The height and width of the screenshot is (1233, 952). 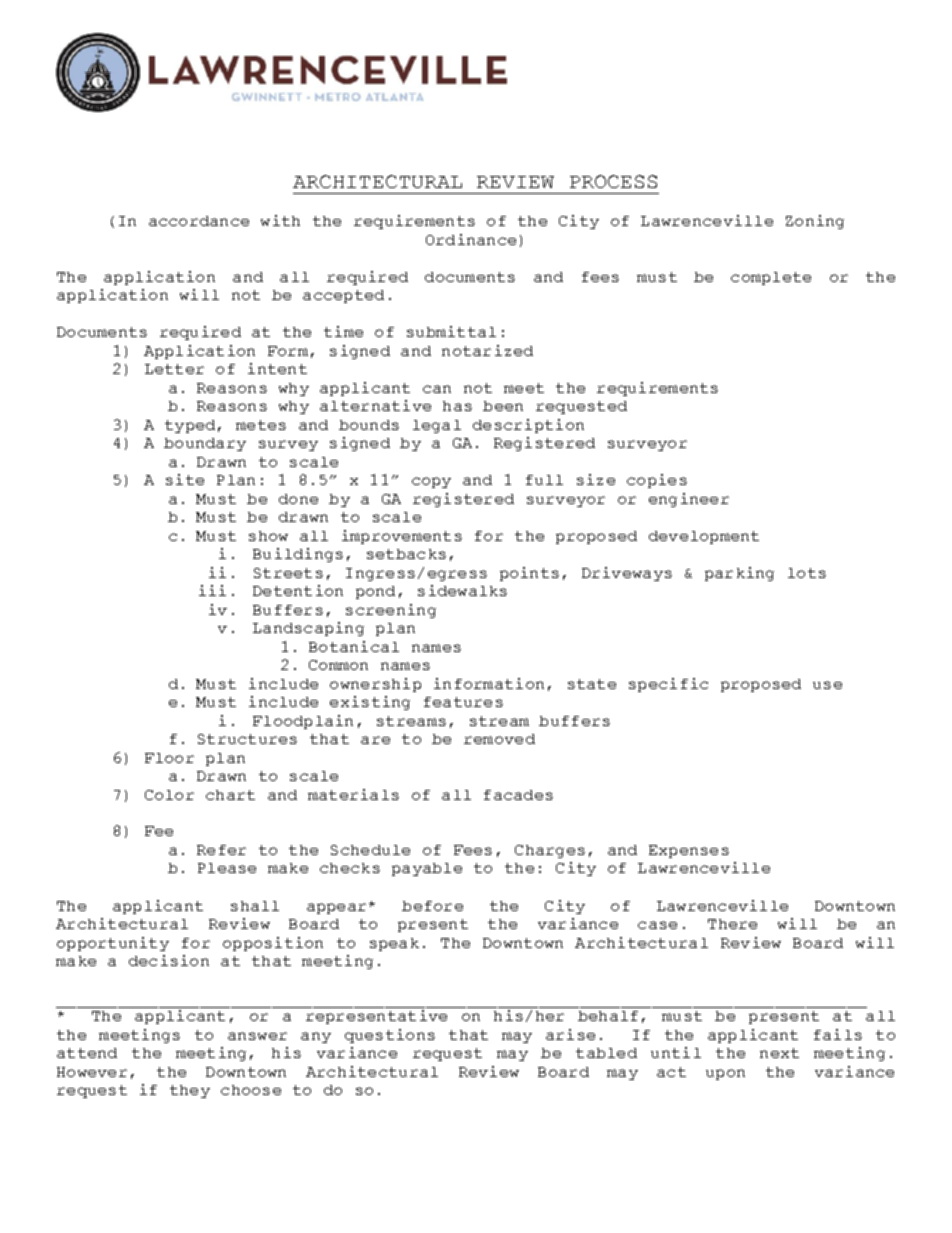 I want to click on typed, so click(x=190, y=426).
